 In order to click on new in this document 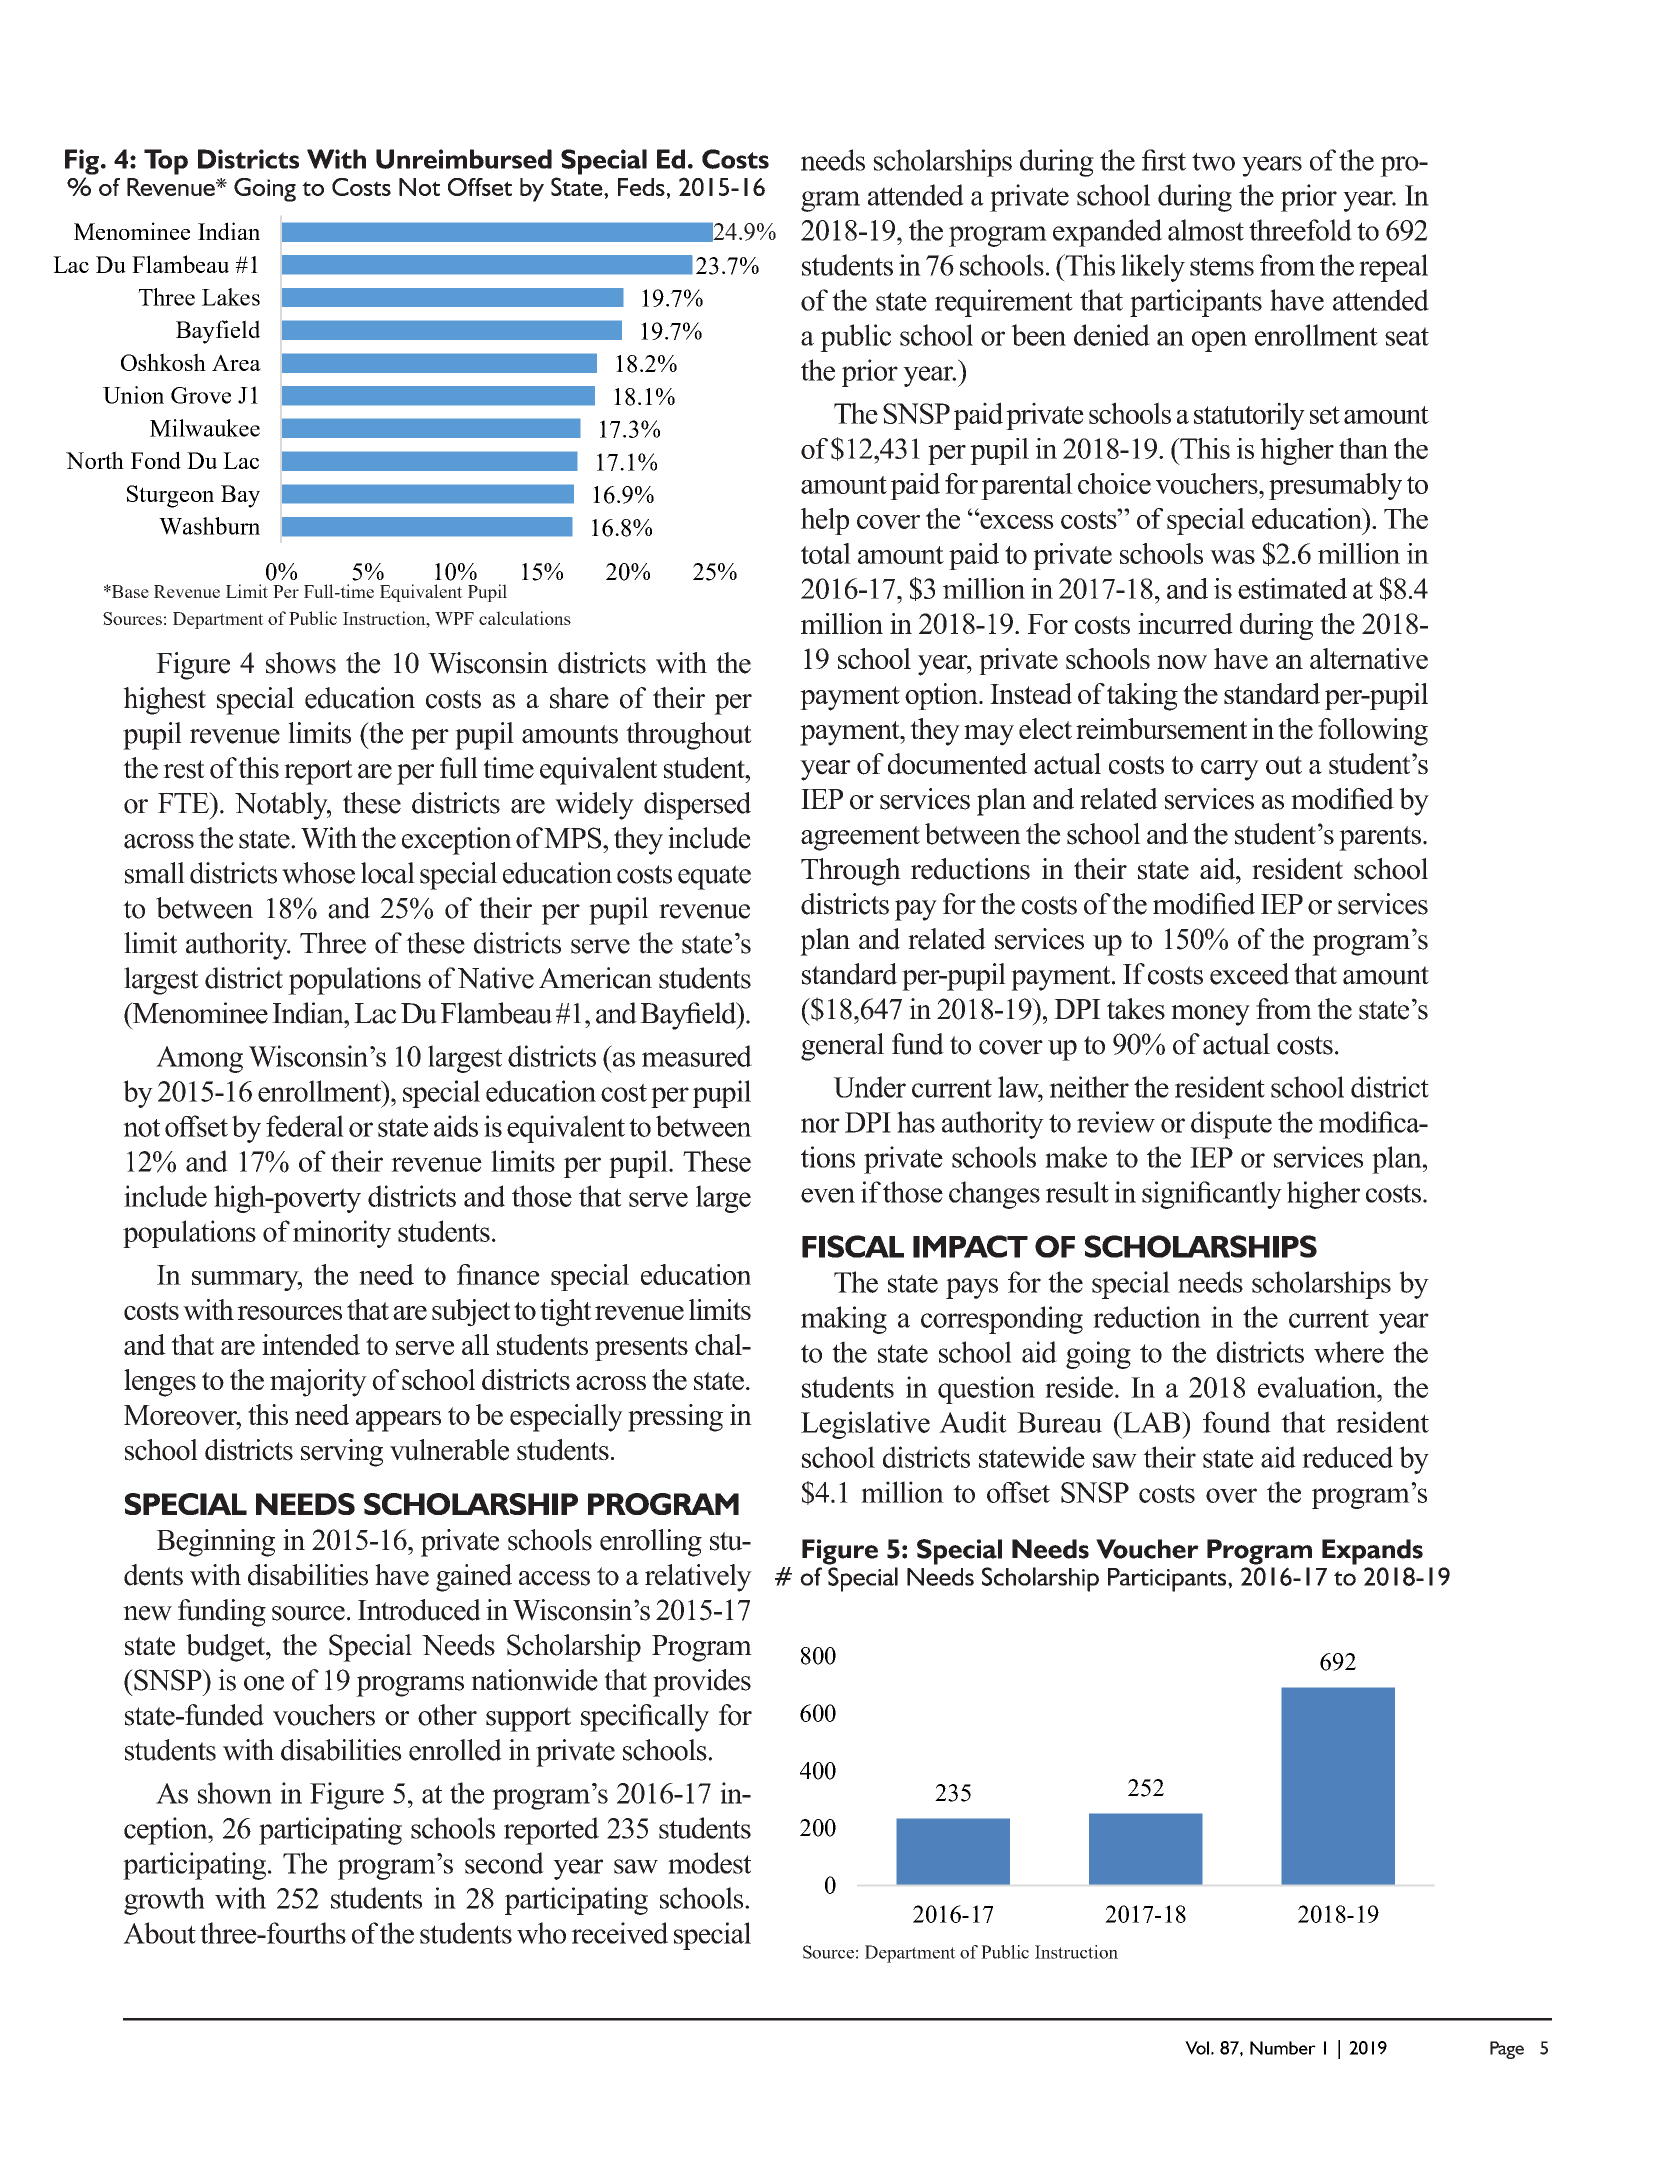, I will do `click(147, 1613)`.
